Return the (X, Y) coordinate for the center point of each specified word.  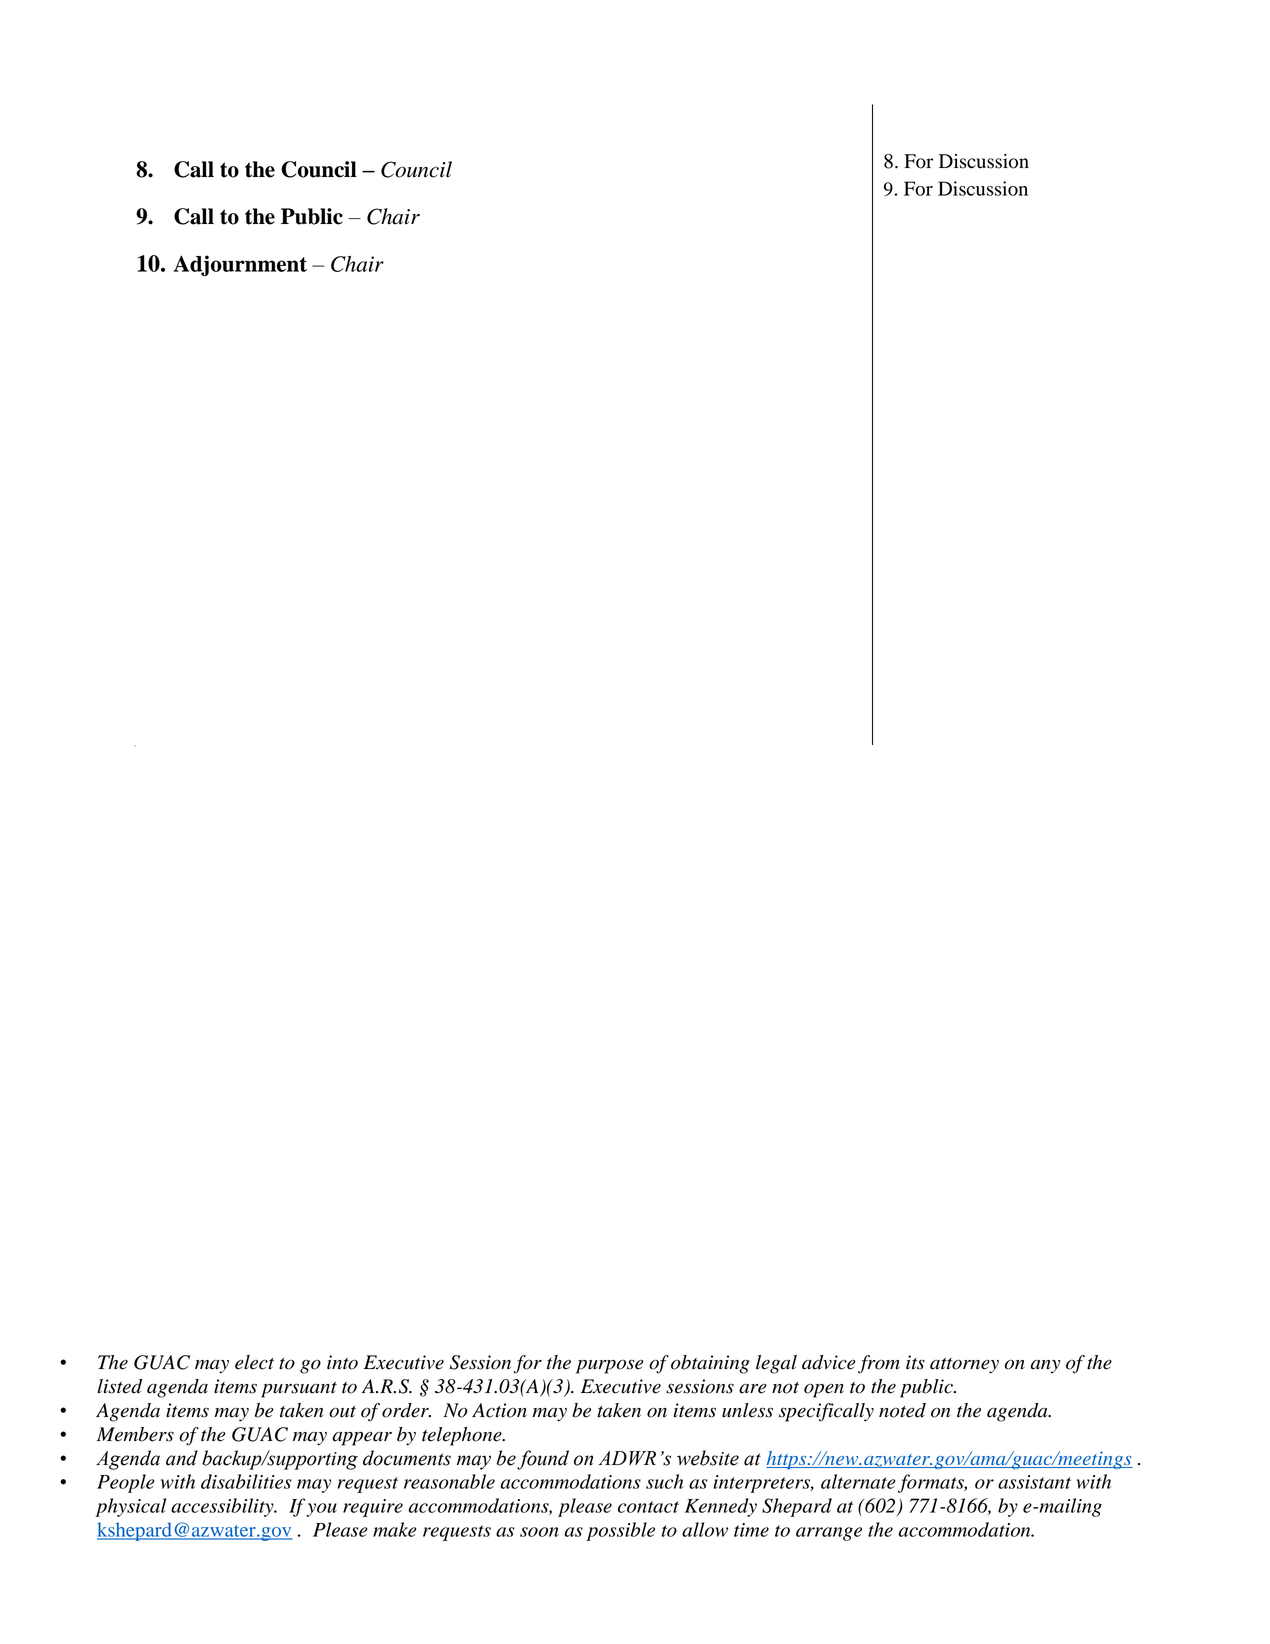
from (879, 1364)
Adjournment (240, 266)
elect (254, 1362)
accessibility (223, 1507)
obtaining (710, 1364)
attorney (964, 1366)
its (915, 1362)
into (342, 1362)
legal (776, 1364)
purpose (610, 1366)
